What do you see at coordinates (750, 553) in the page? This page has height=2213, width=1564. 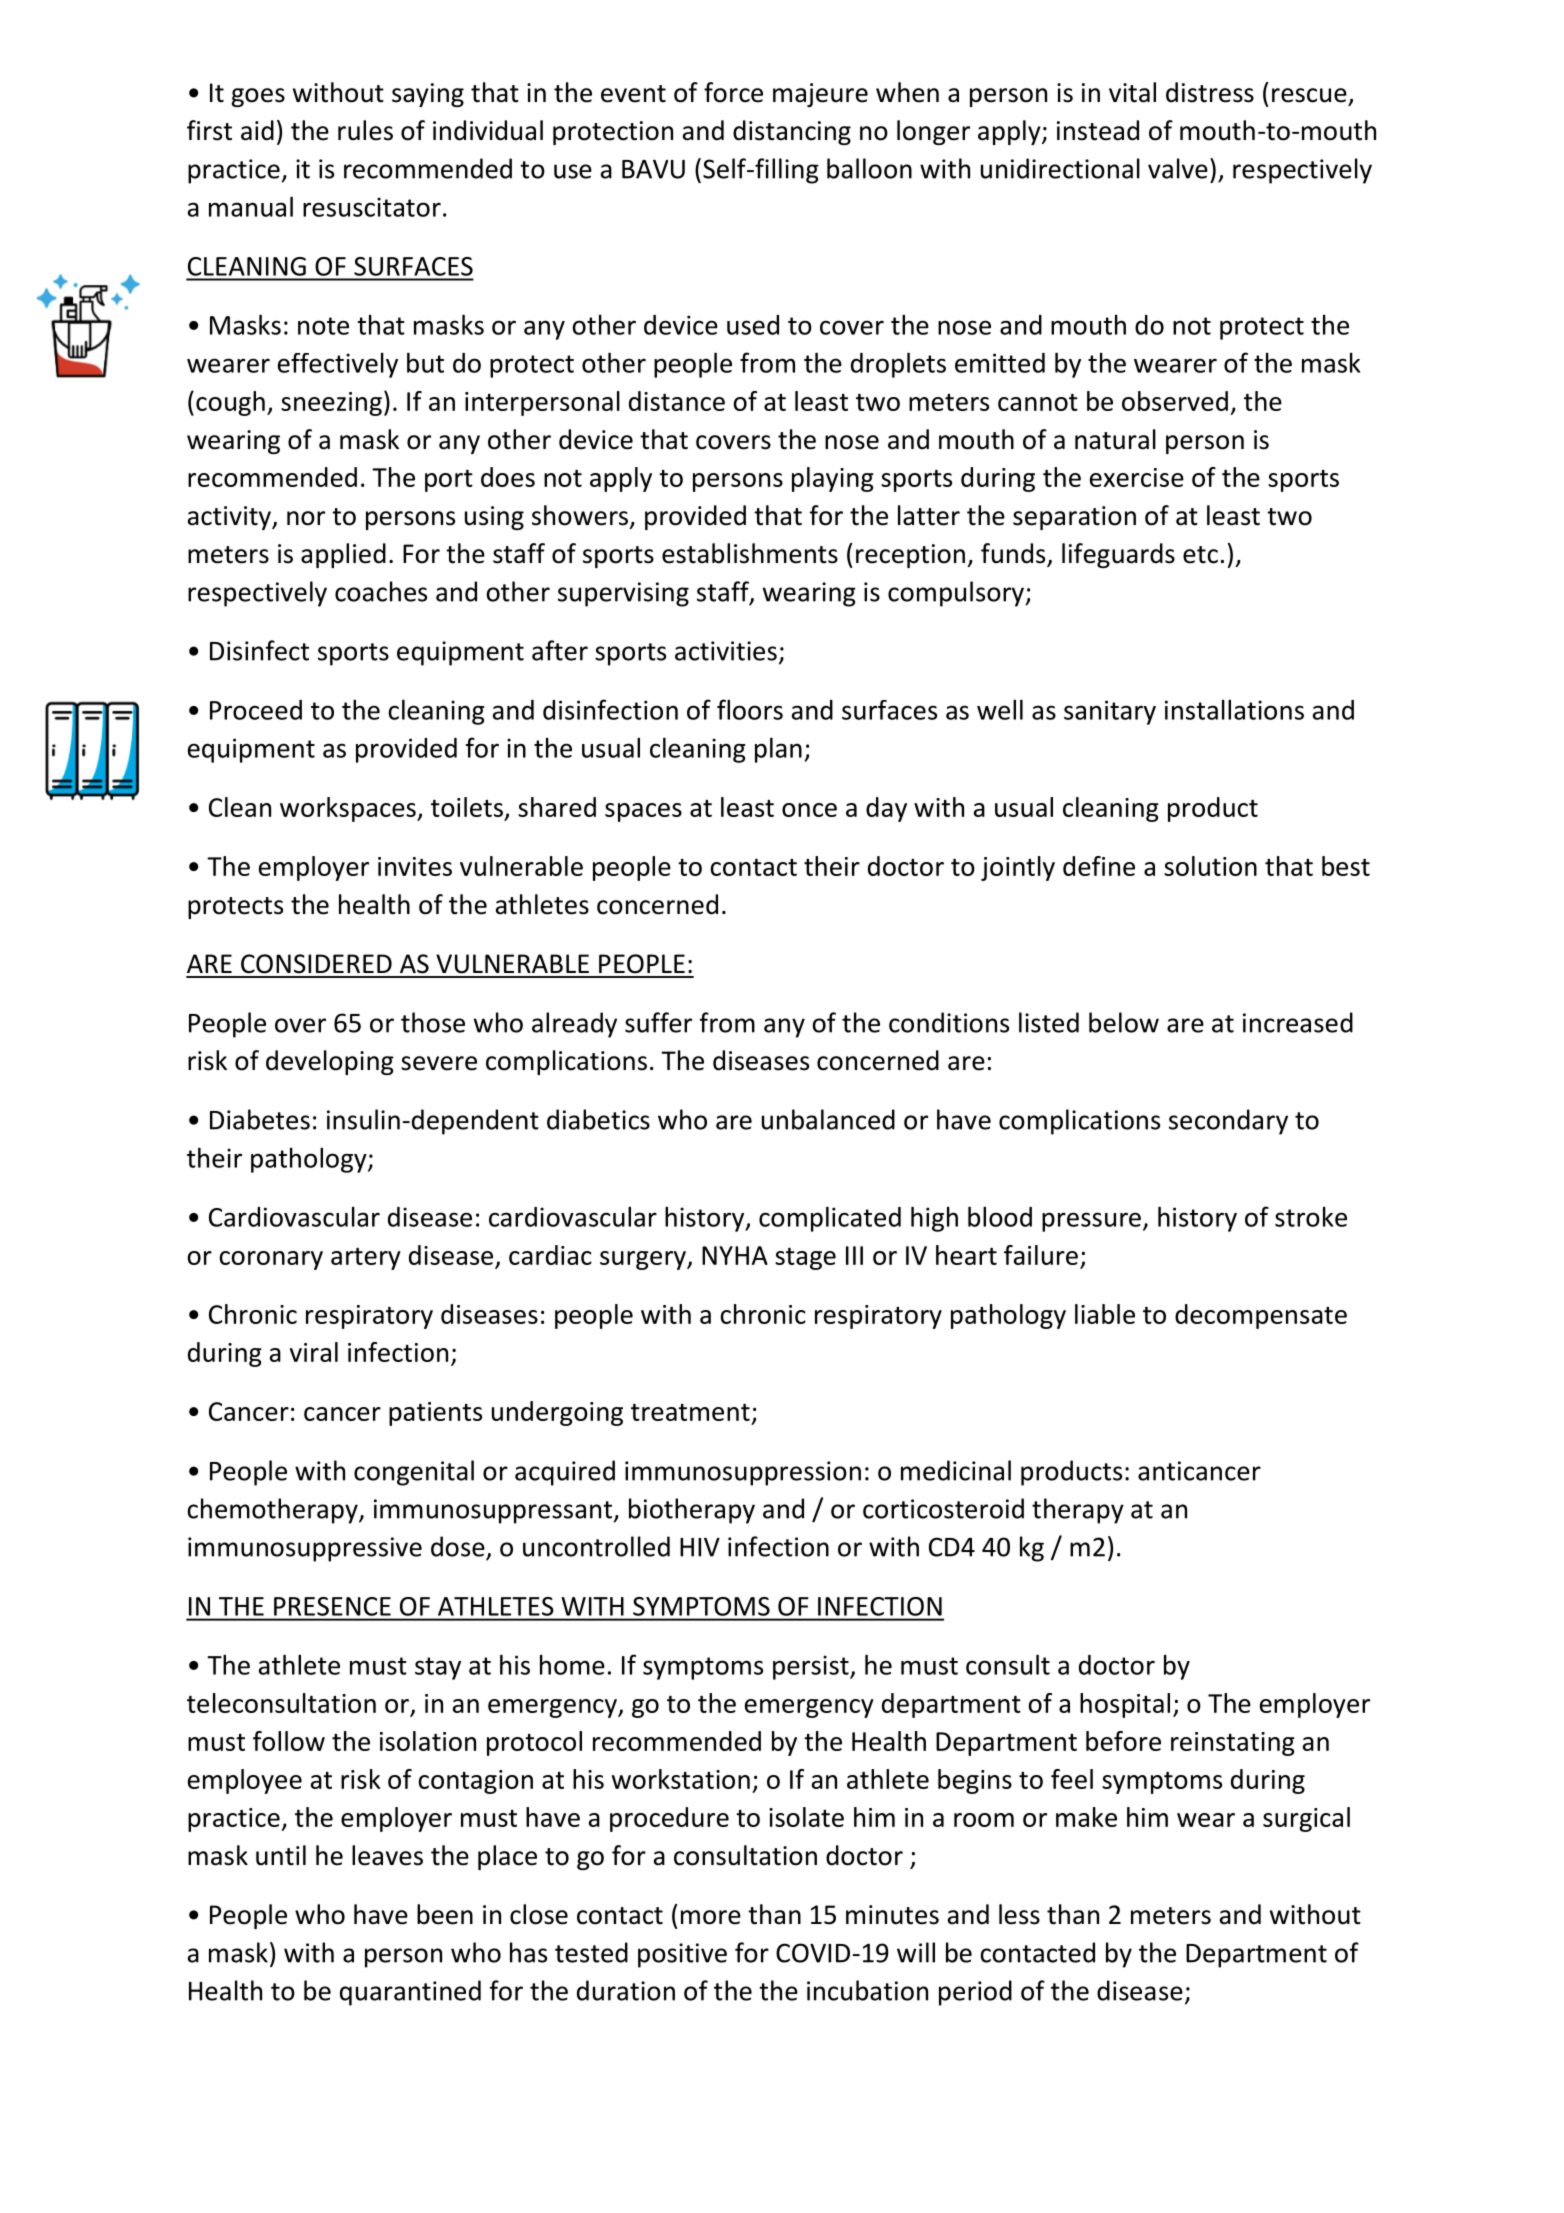 I see `establishments` at bounding box center [750, 553].
